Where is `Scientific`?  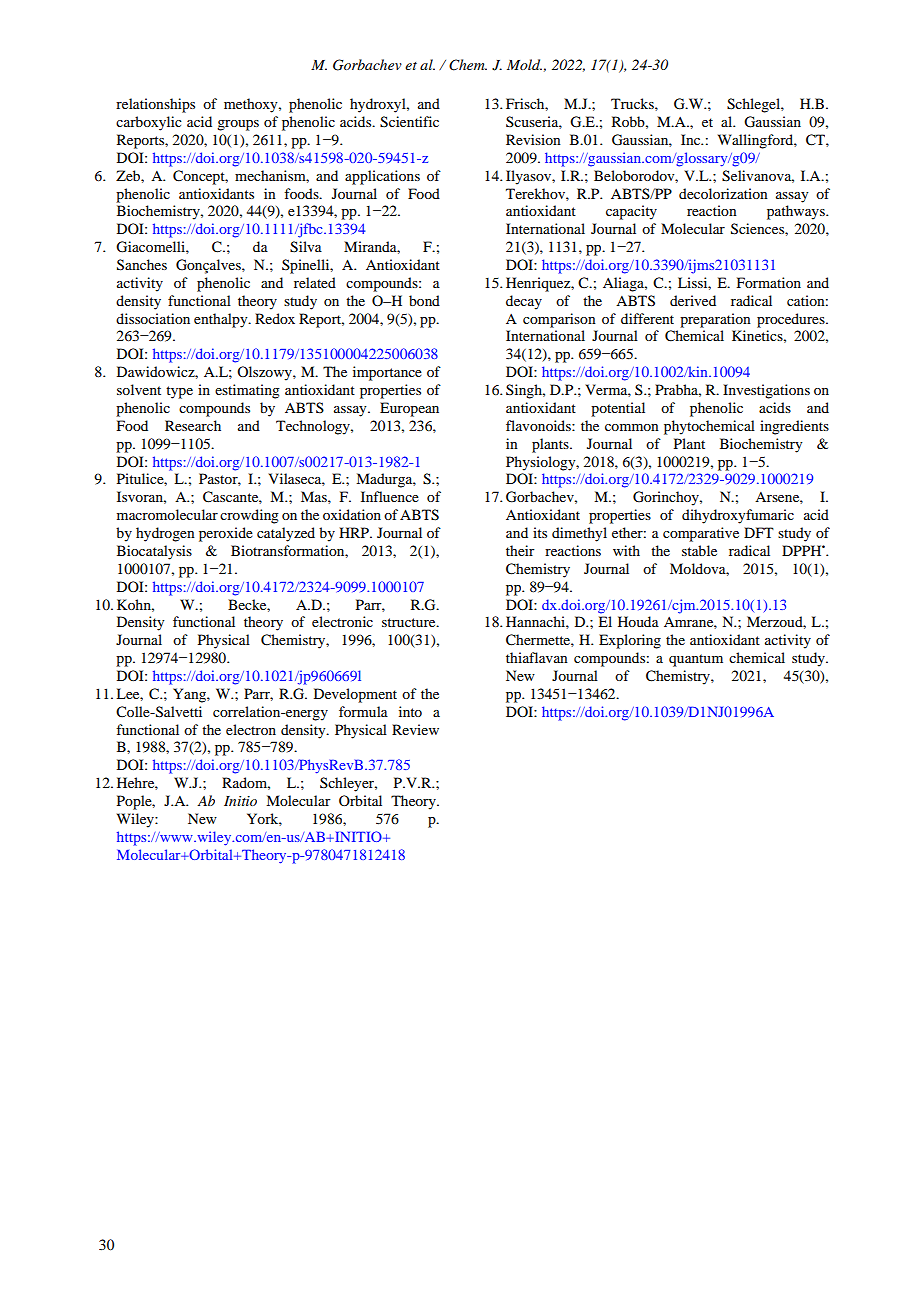 Scientific is located at coordinates (409, 122).
